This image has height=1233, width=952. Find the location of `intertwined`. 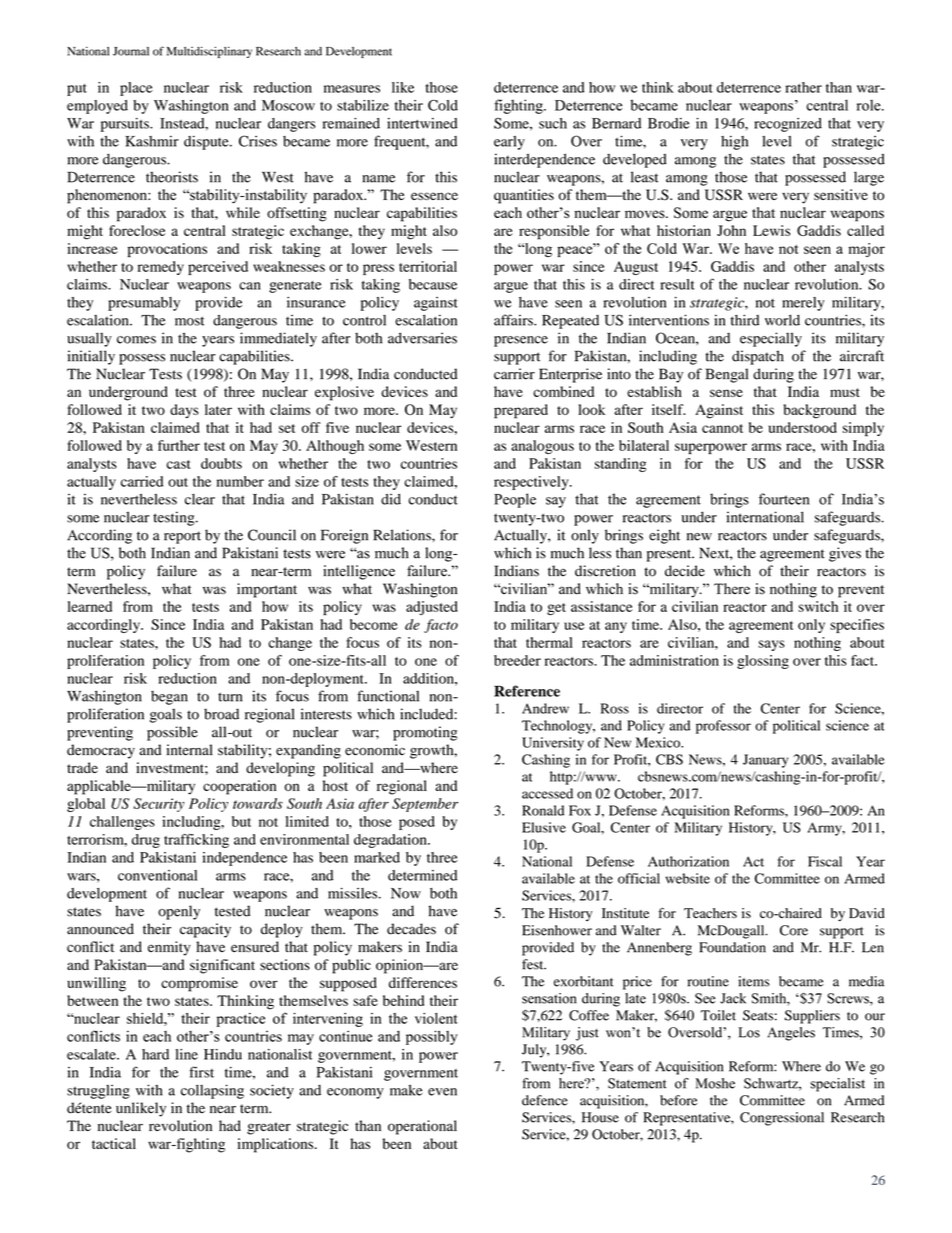

intertwined is located at coordinates (422, 123).
